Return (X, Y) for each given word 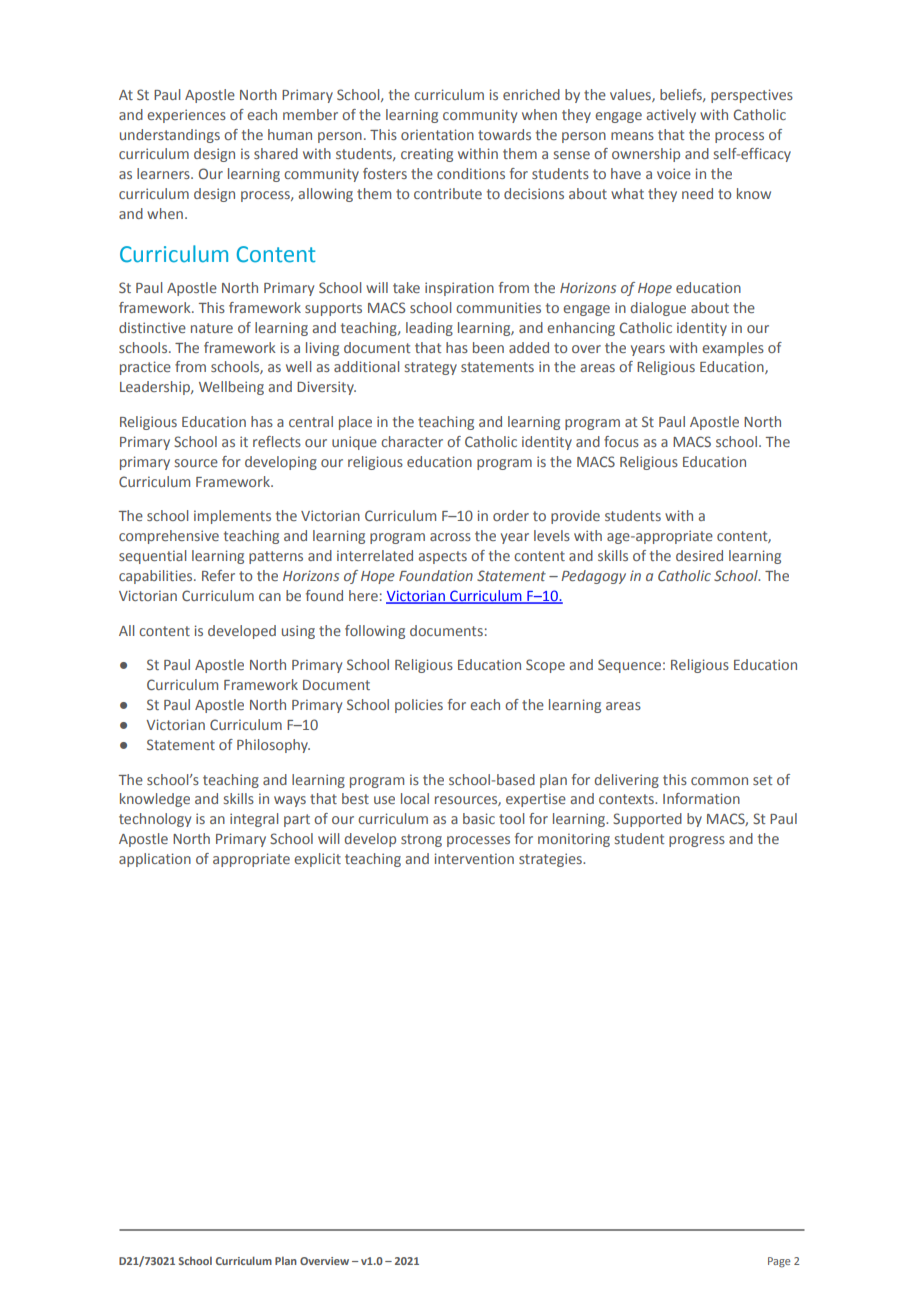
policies (419, 706)
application (155, 860)
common (719, 781)
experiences (186, 116)
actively (671, 116)
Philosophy (273, 746)
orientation (437, 134)
